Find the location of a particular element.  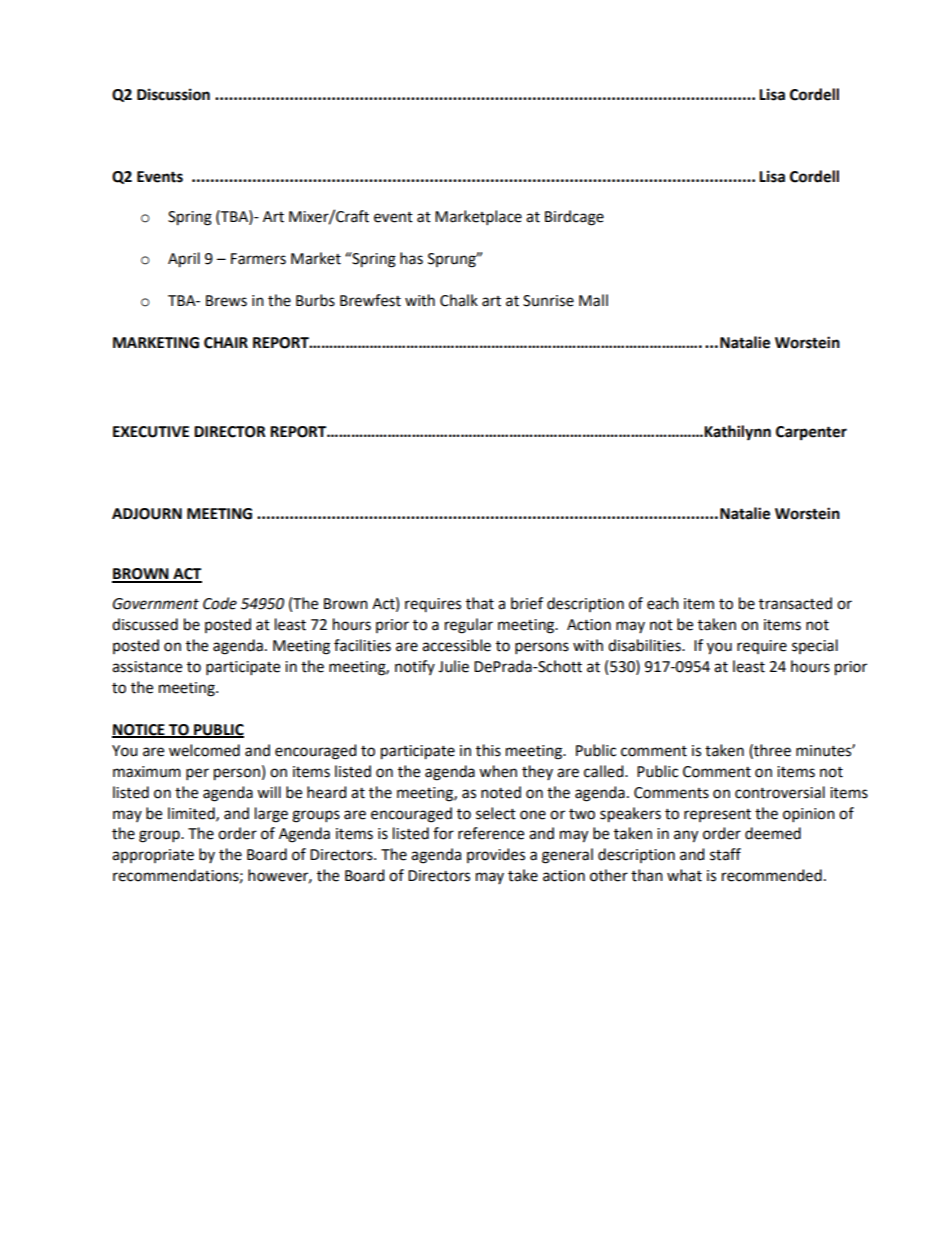

special is located at coordinates (815, 646).
